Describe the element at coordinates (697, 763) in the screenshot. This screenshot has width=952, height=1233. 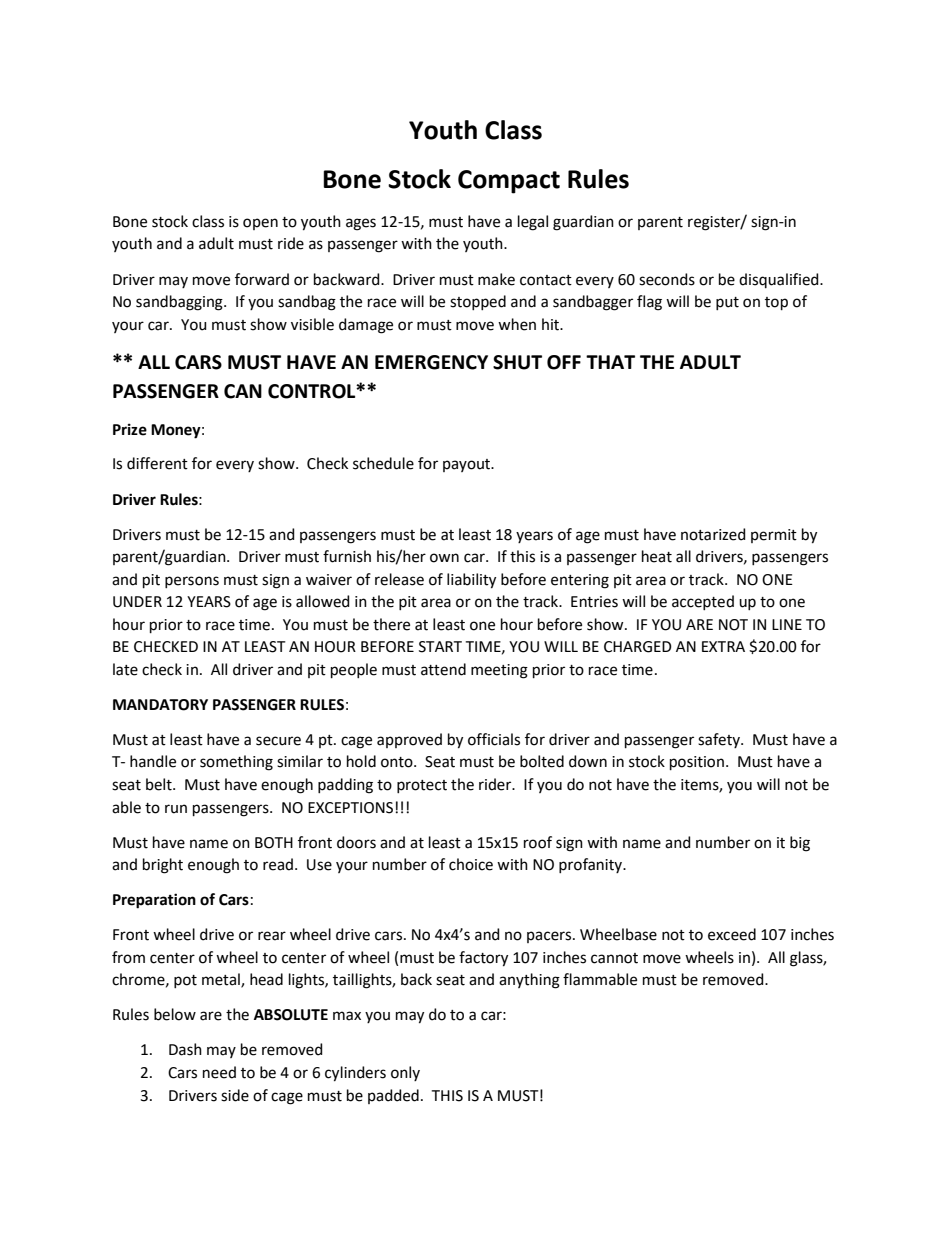
I see `position` at that location.
